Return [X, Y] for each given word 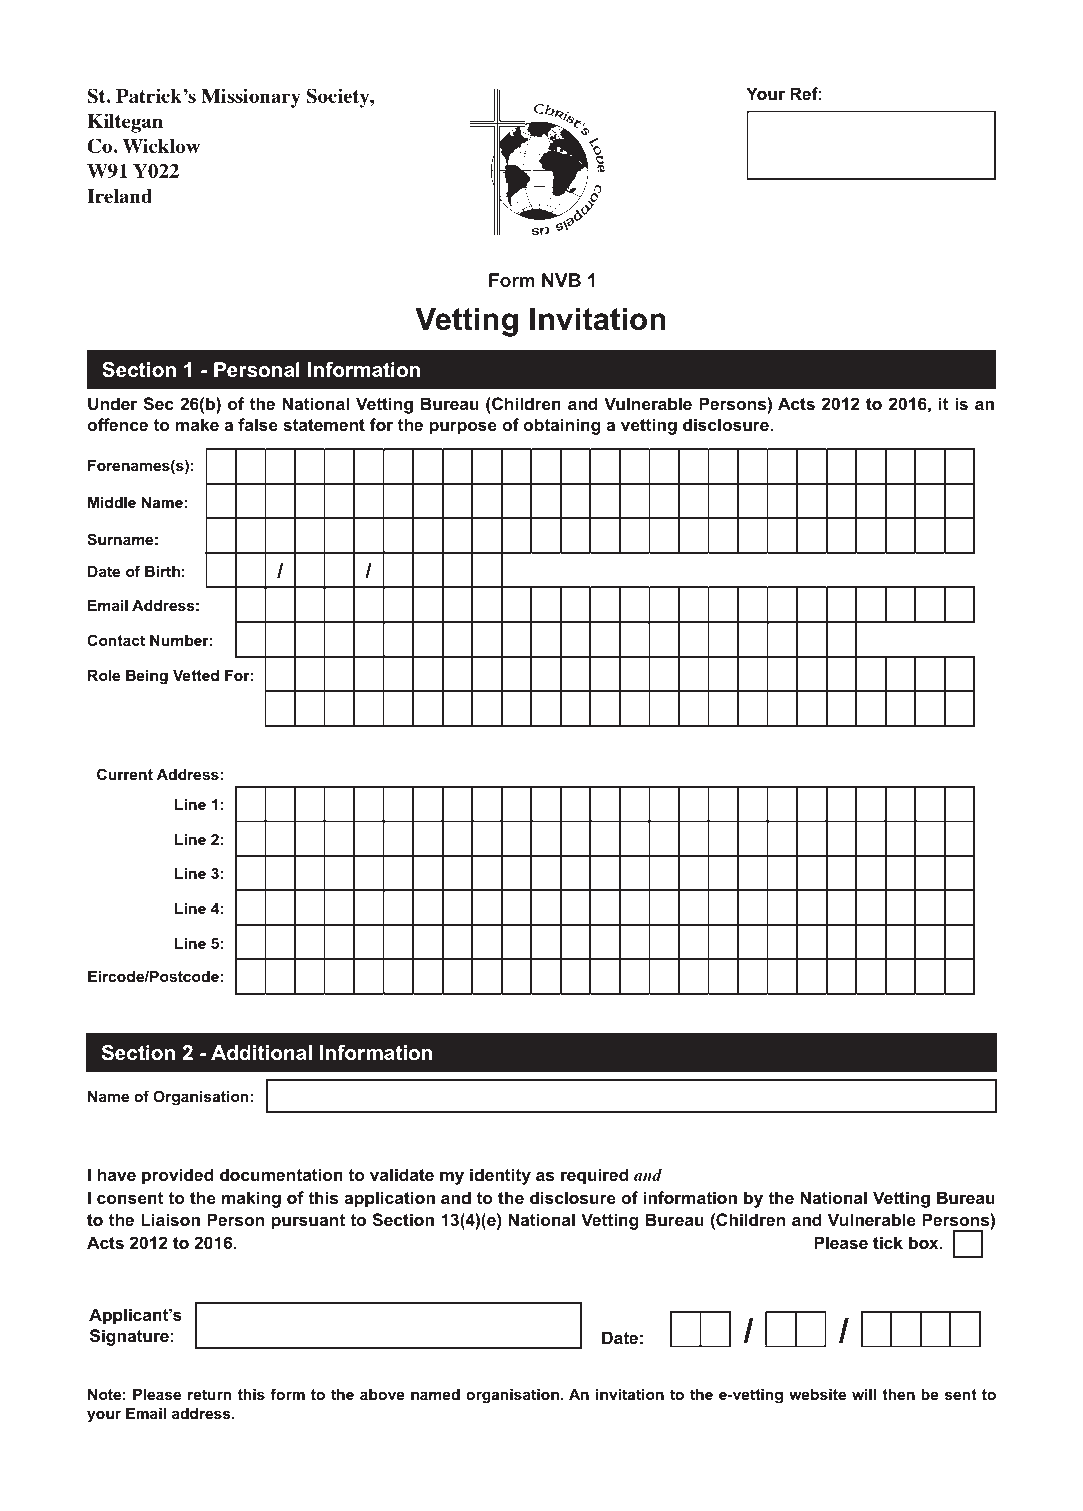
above [382, 1394]
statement [324, 425]
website [817, 1394]
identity [500, 1176]
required [595, 1176]
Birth [162, 571]
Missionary [251, 98]
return [210, 1394]
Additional [261, 1053]
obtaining [562, 426]
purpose [463, 428]
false [258, 424]
